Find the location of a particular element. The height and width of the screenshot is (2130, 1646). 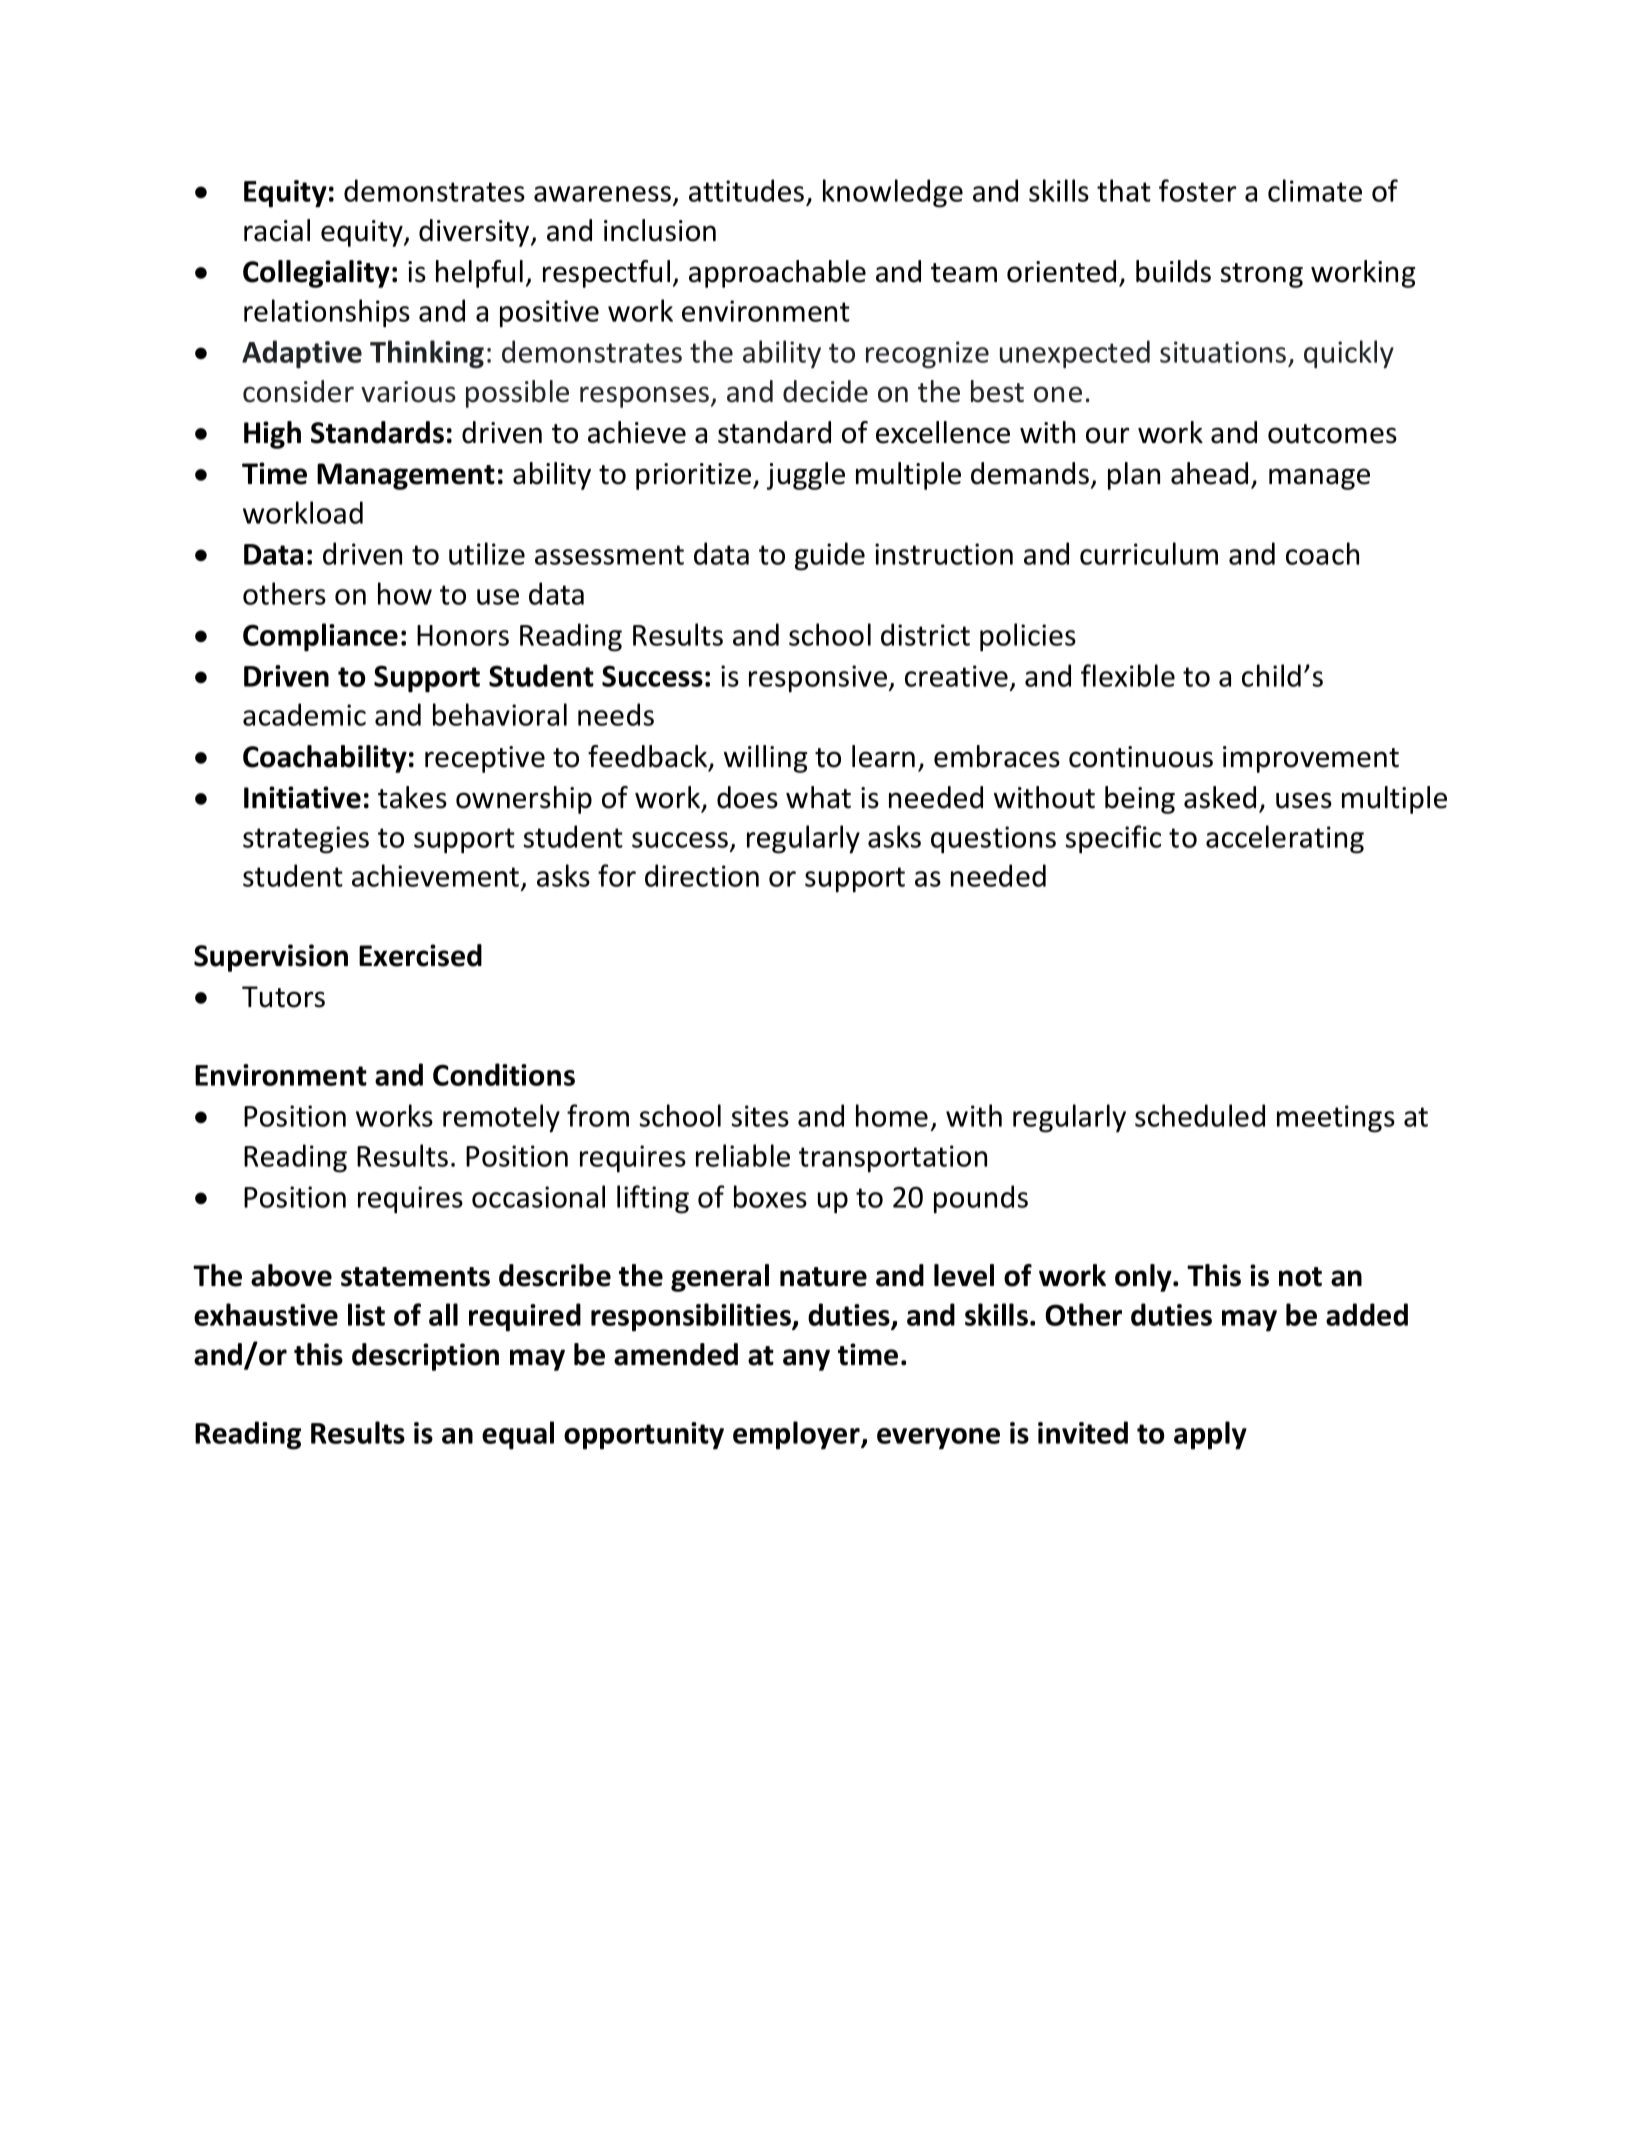

approachable is located at coordinates (777, 274).
